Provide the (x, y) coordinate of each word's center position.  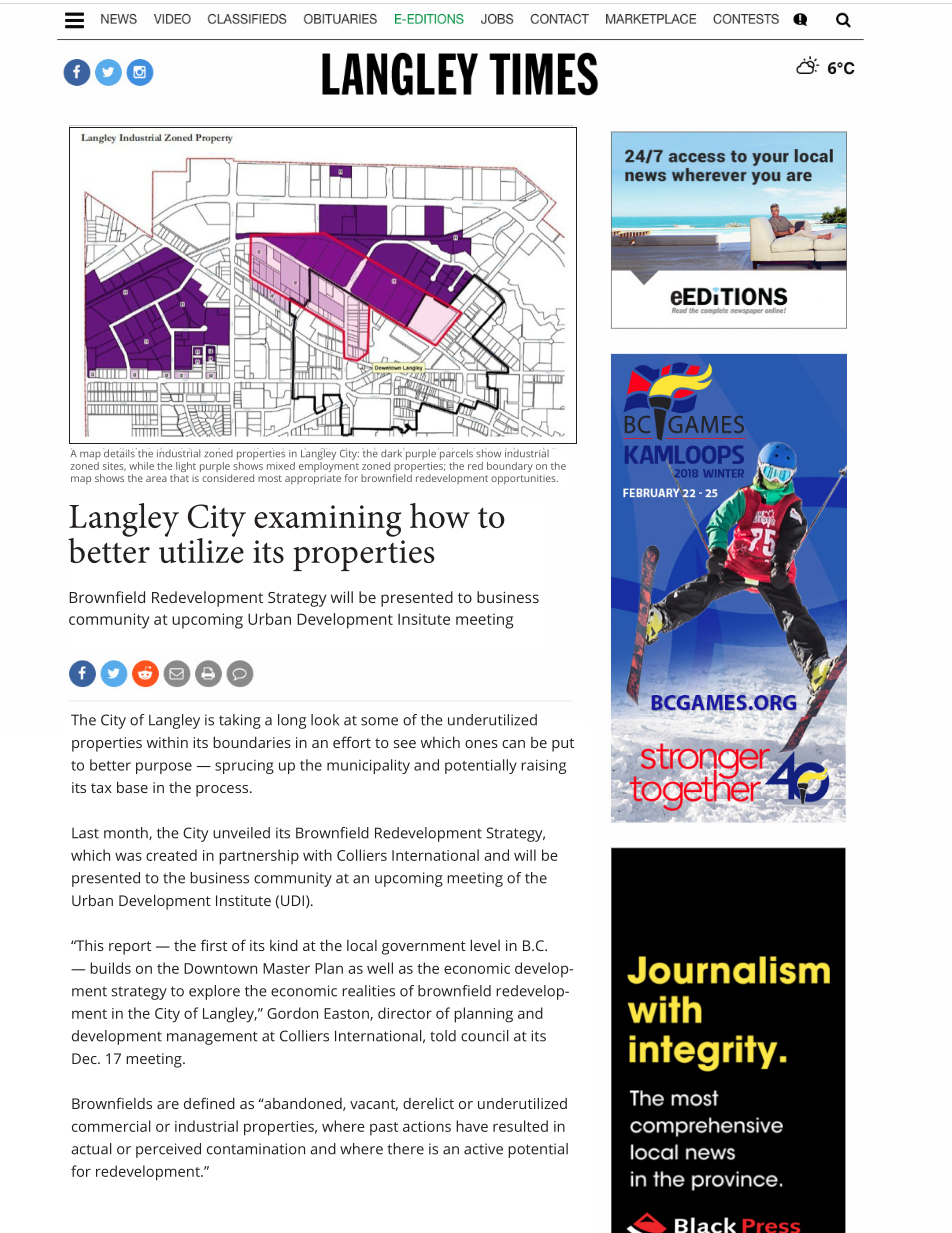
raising (543, 766)
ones (481, 744)
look (325, 720)
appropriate (313, 480)
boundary (510, 467)
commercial (111, 1126)
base (132, 787)
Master (286, 968)
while (141, 466)
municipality (368, 766)
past (384, 1129)
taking (240, 721)
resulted (520, 1126)
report (130, 948)
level (485, 945)
